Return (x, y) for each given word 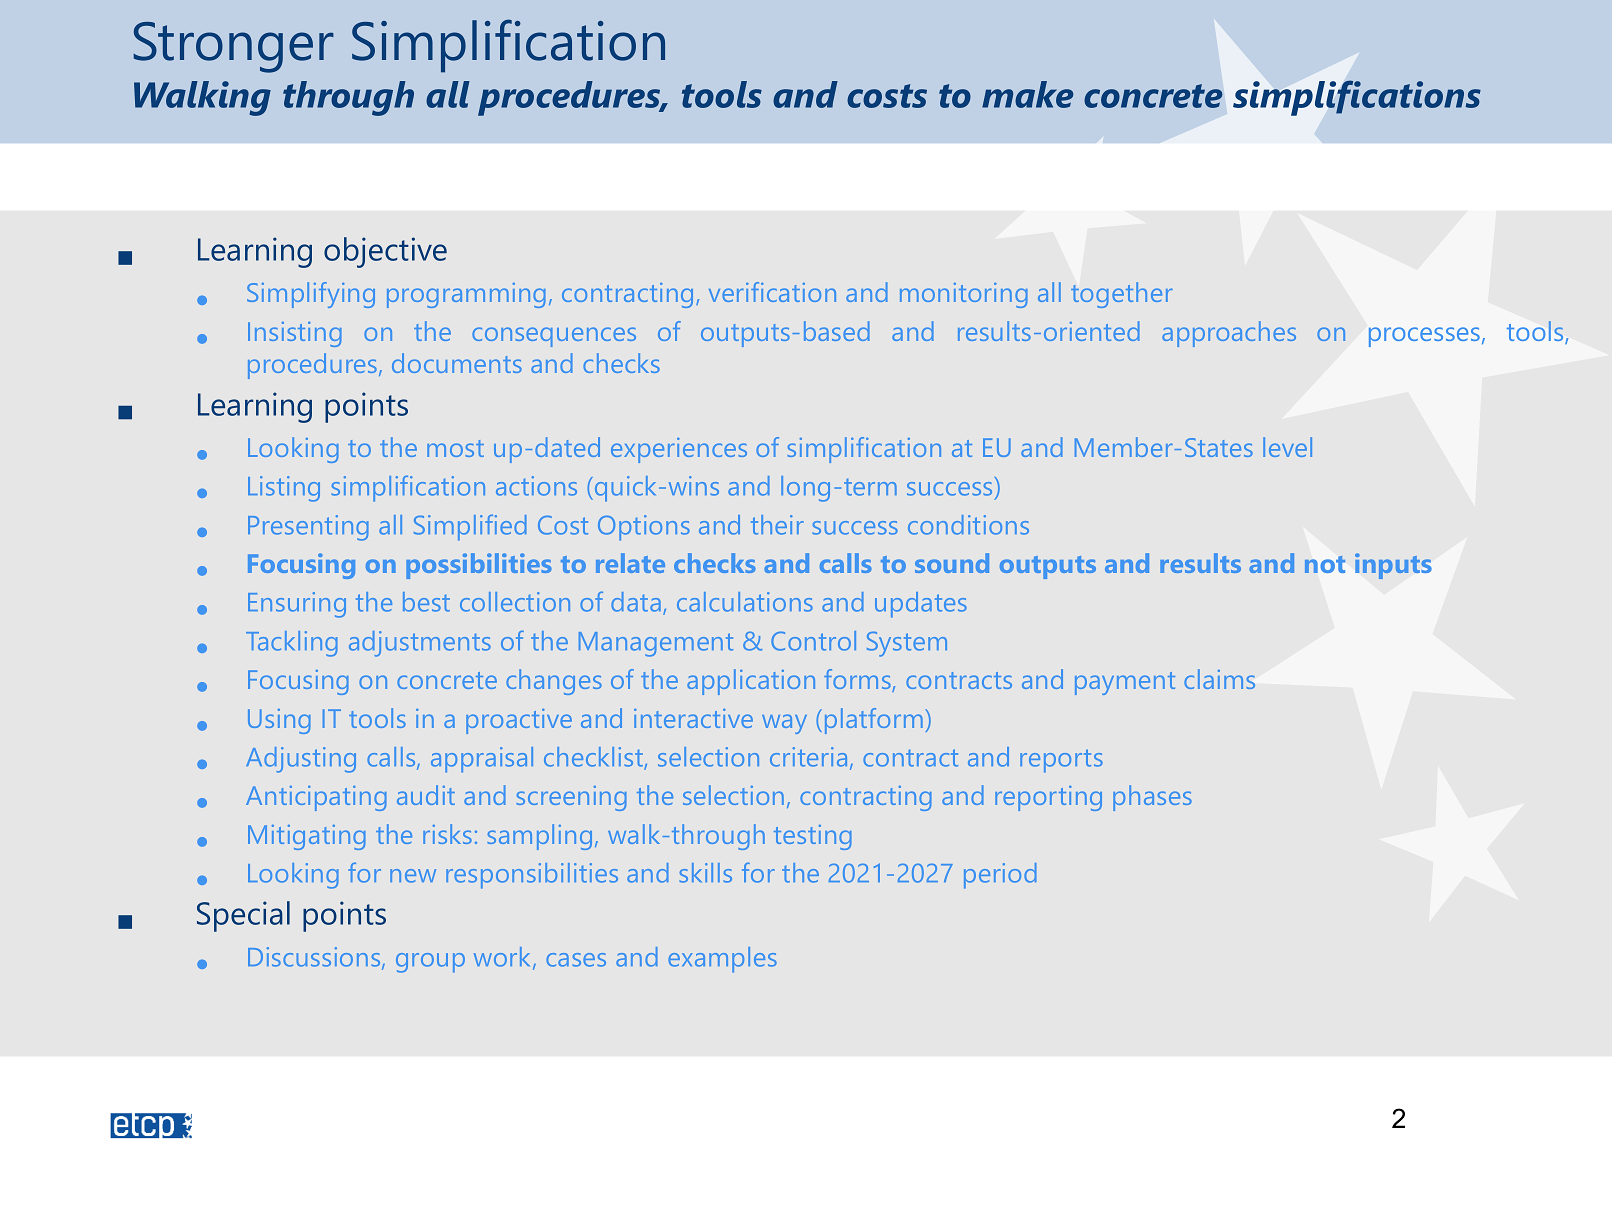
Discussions (315, 958)
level (1287, 447)
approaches (1229, 334)
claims (1219, 679)
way (784, 724)
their (777, 525)
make (1027, 94)
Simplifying (311, 295)
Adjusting (301, 760)
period (1000, 876)
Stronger (234, 47)
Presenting (308, 528)
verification (772, 292)
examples (722, 960)
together (1122, 295)
